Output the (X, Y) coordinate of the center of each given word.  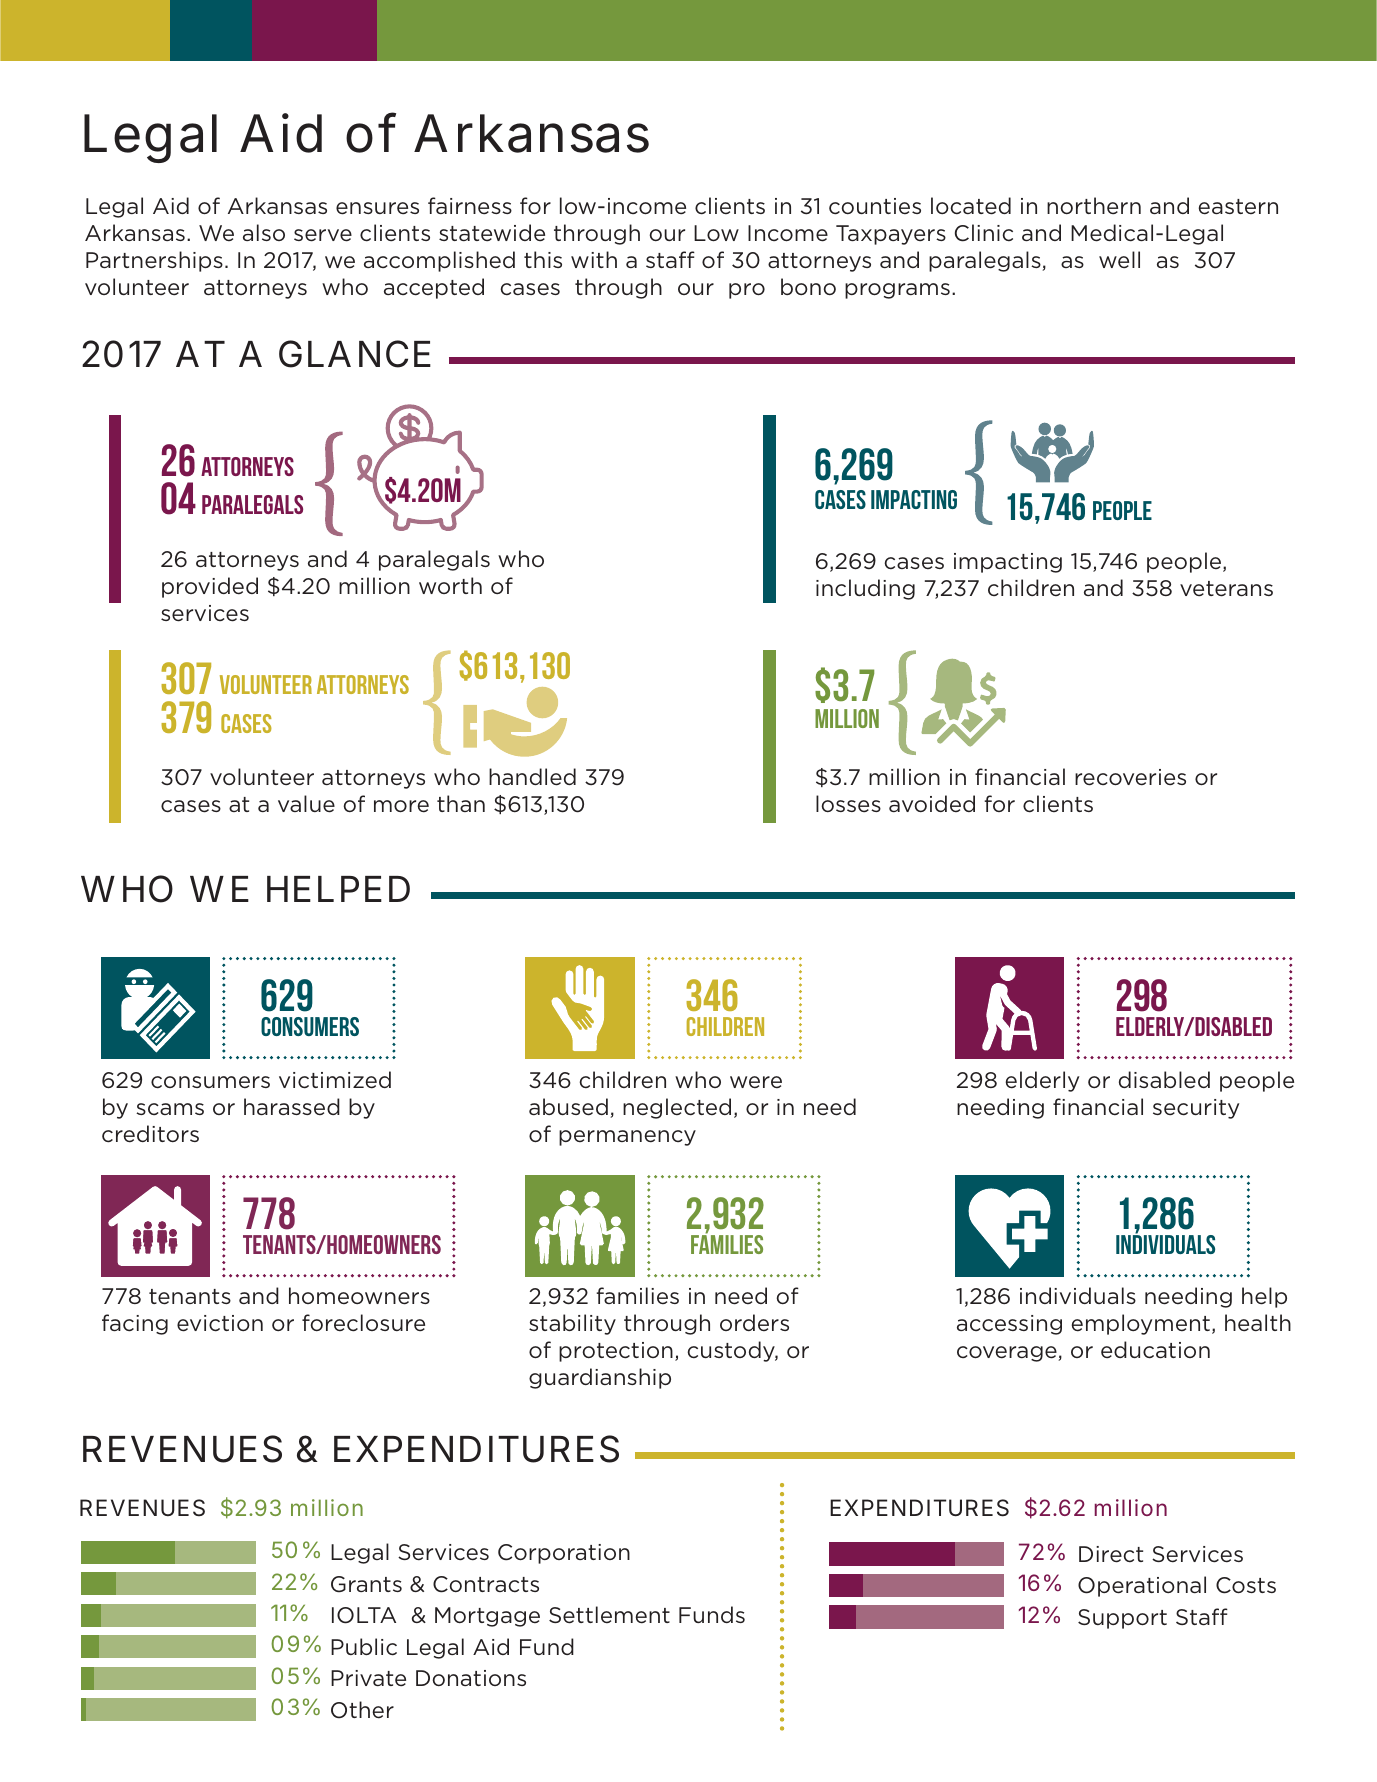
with (594, 259)
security (1196, 1109)
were (756, 1082)
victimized (335, 1080)
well (1119, 259)
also (264, 232)
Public (364, 1647)
